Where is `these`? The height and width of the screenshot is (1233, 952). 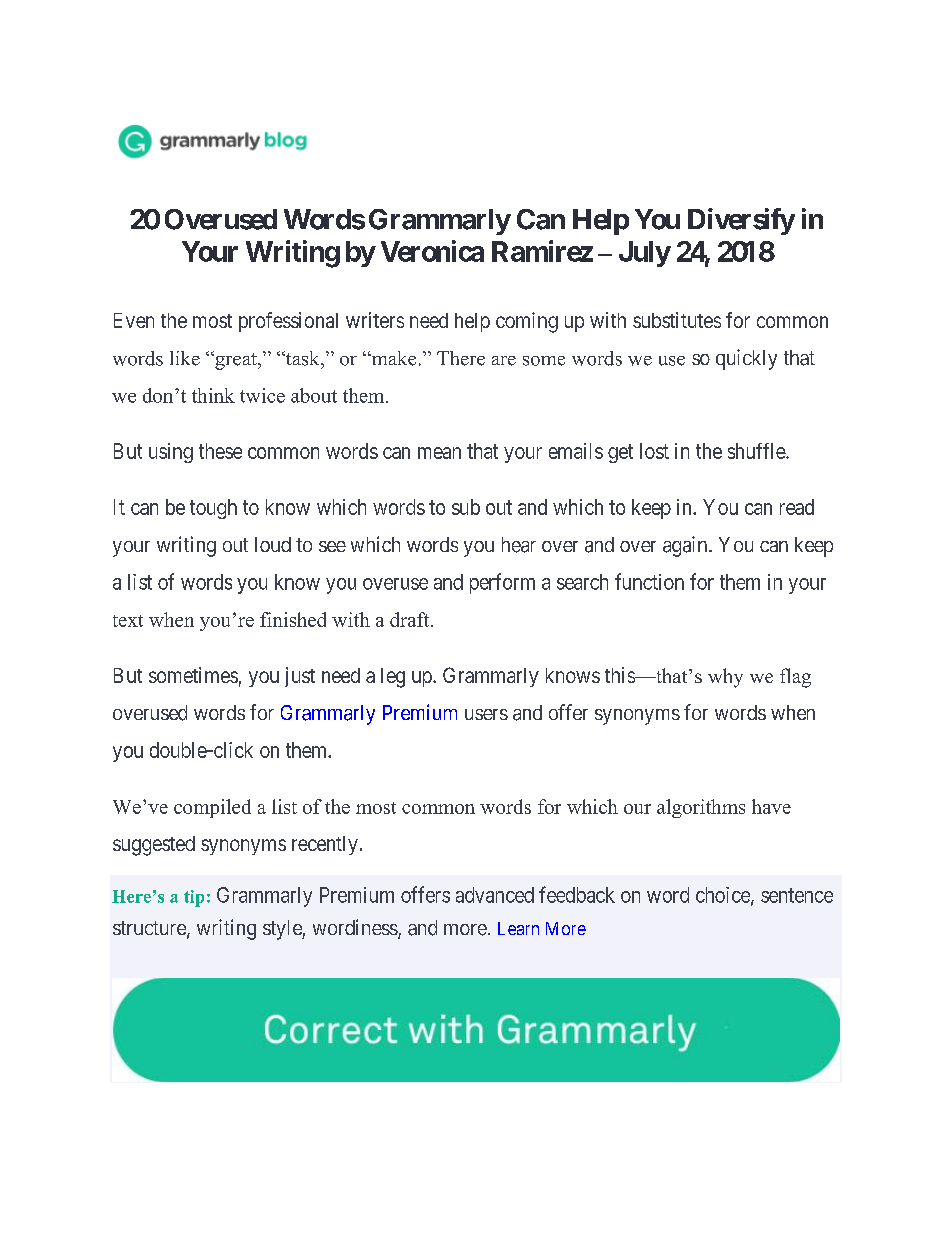 these is located at coordinates (220, 451).
